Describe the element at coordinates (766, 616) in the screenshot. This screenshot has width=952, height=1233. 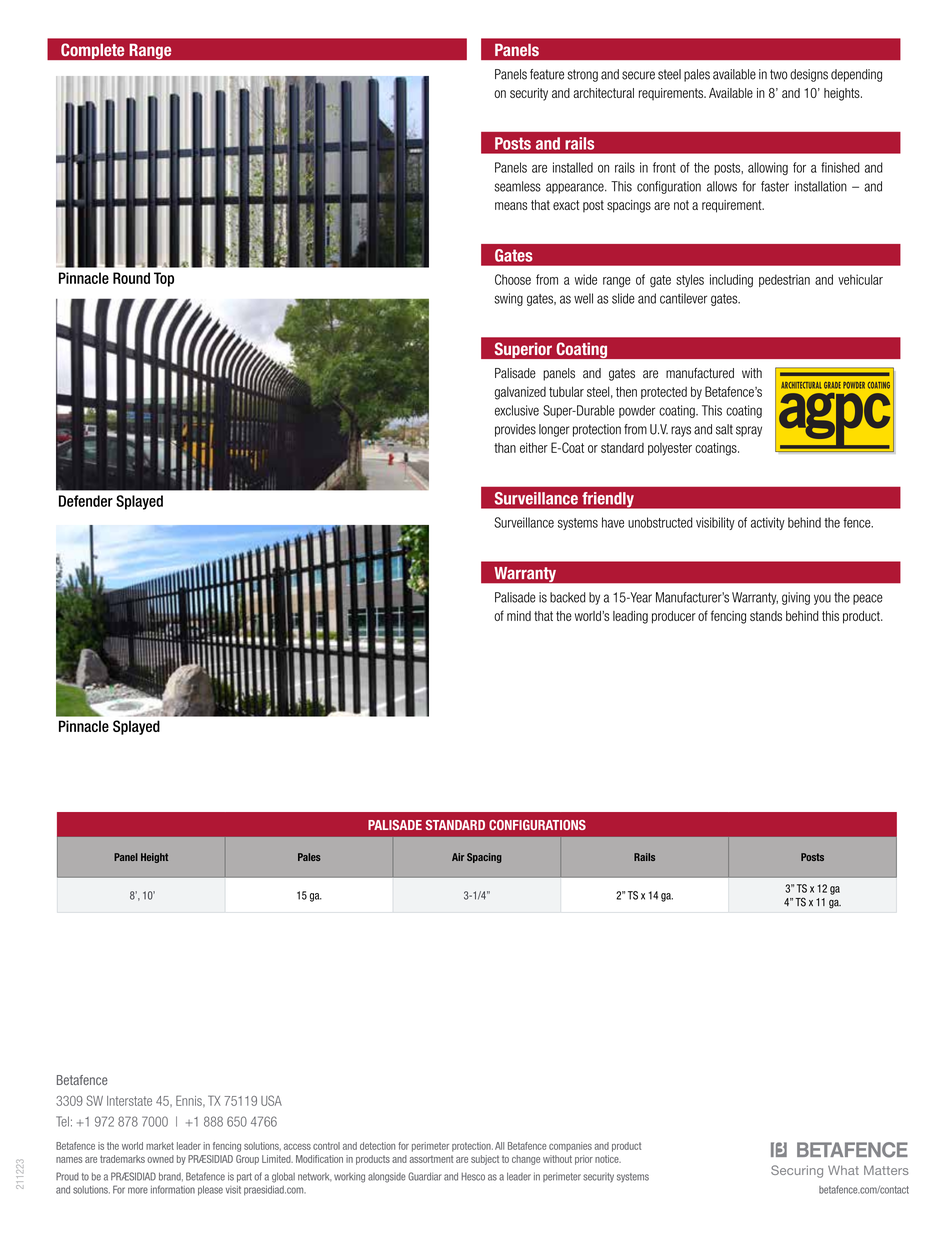
I see `stands` at that location.
